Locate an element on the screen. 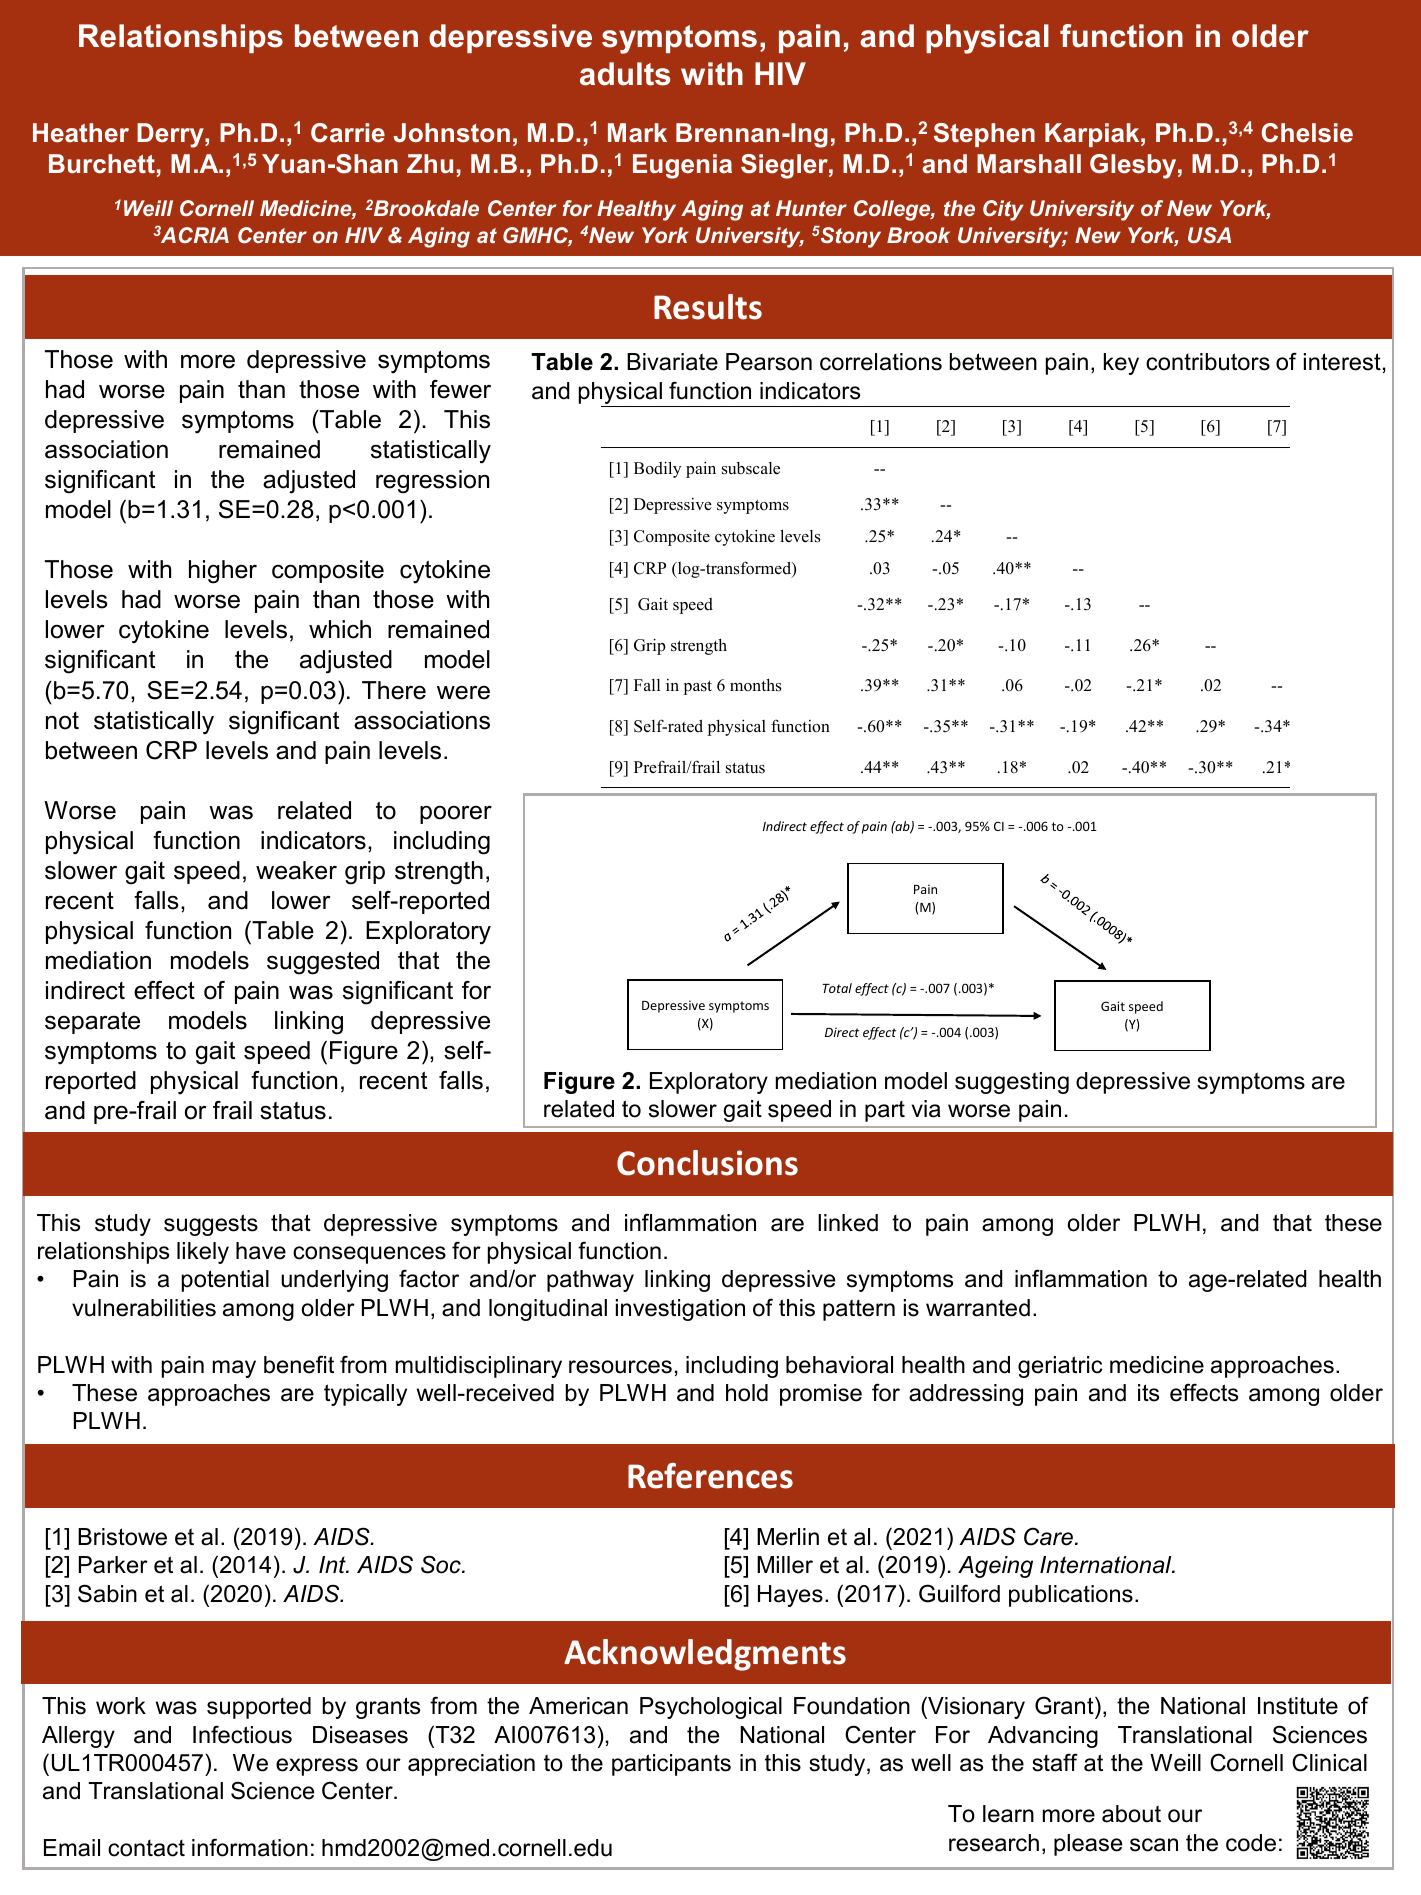 This screenshot has width=1421, height=1895. investigation is located at coordinates (680, 1310).
